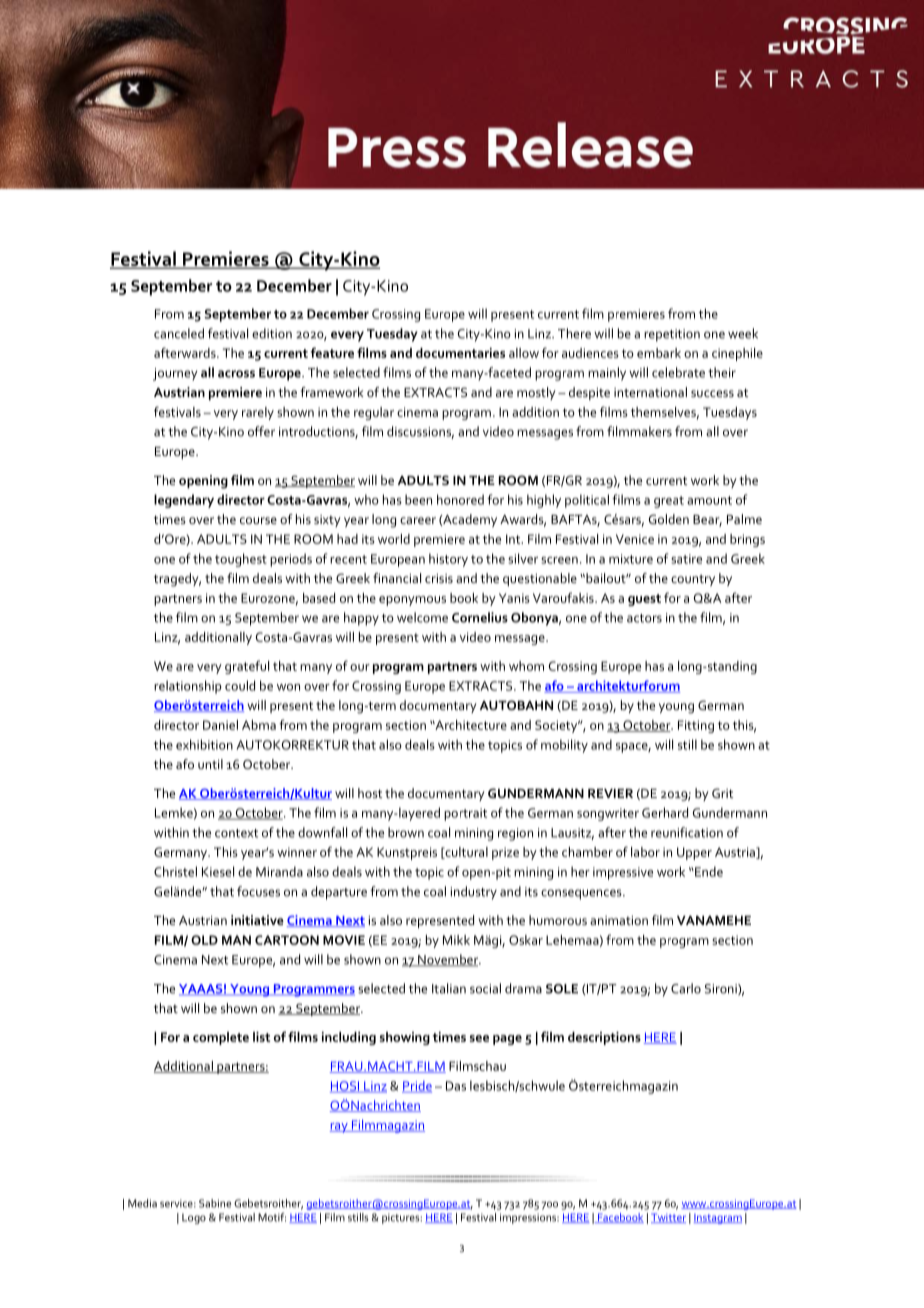 Image resolution: width=924 pixels, height=1308 pixels. Describe the element at coordinates (247, 667) in the screenshot. I see `grateful` at that location.
